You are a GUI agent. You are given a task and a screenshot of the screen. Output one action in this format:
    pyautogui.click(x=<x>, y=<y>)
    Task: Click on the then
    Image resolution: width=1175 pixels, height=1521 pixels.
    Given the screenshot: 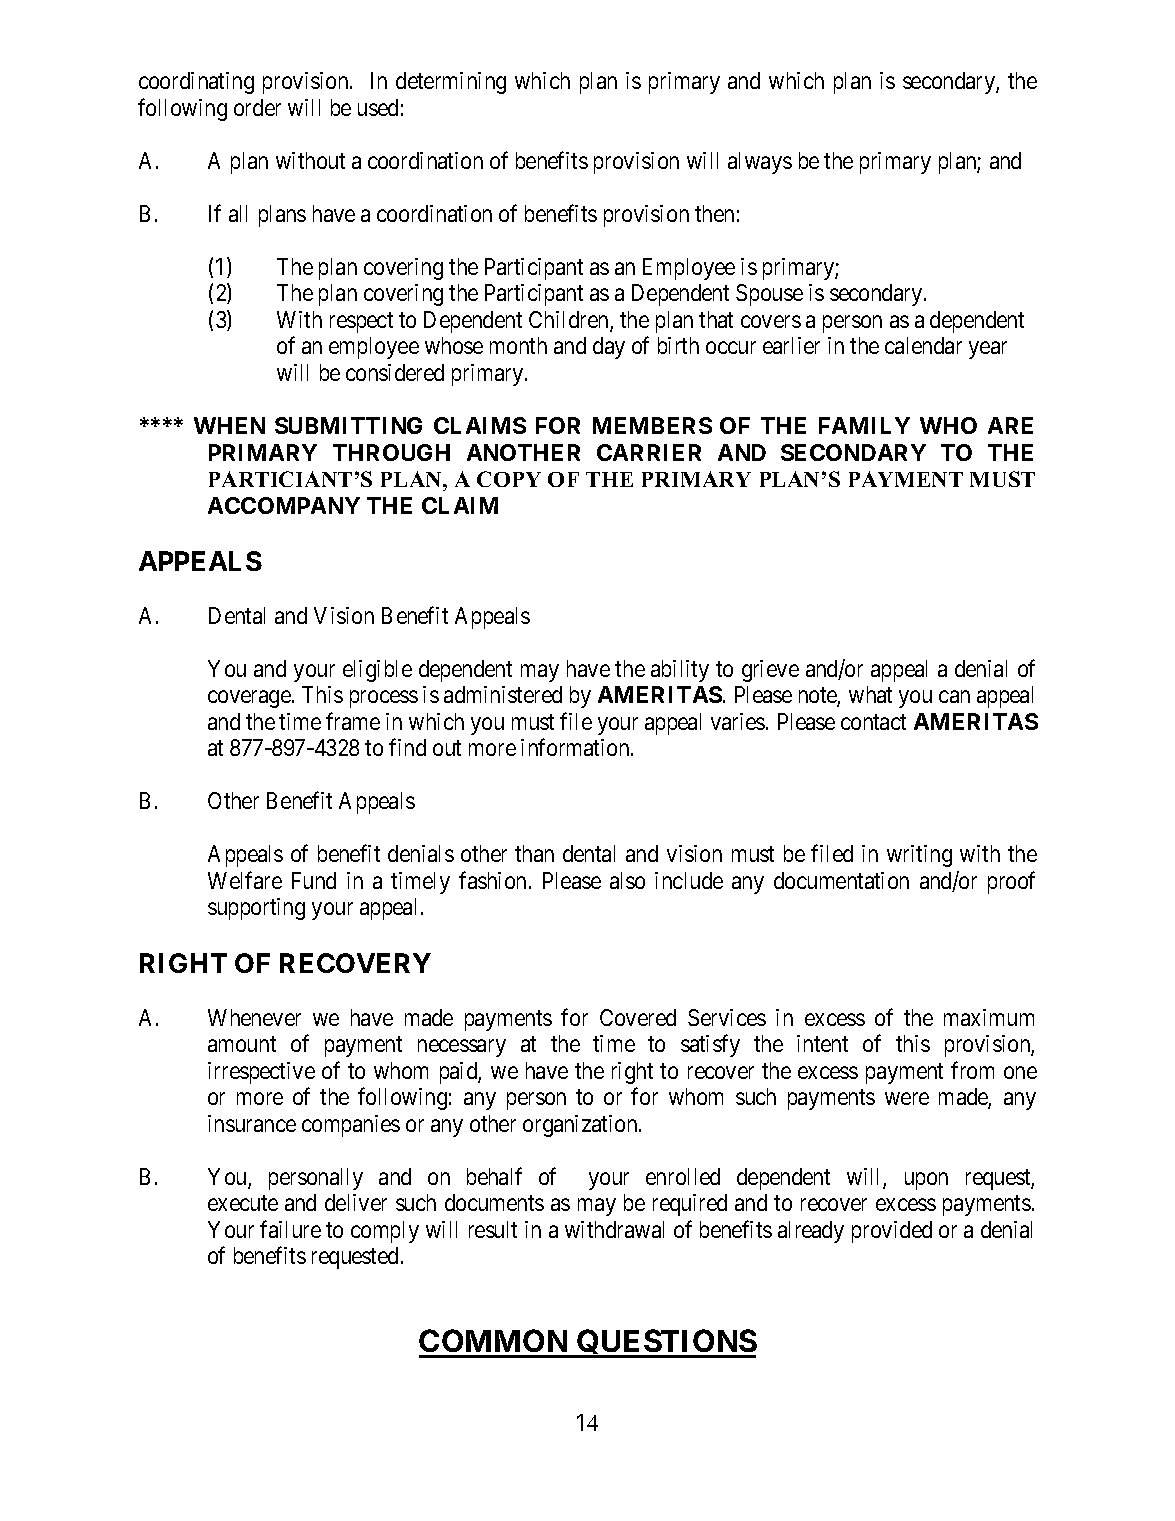 What is the action you would take?
    pyautogui.click(x=714, y=213)
